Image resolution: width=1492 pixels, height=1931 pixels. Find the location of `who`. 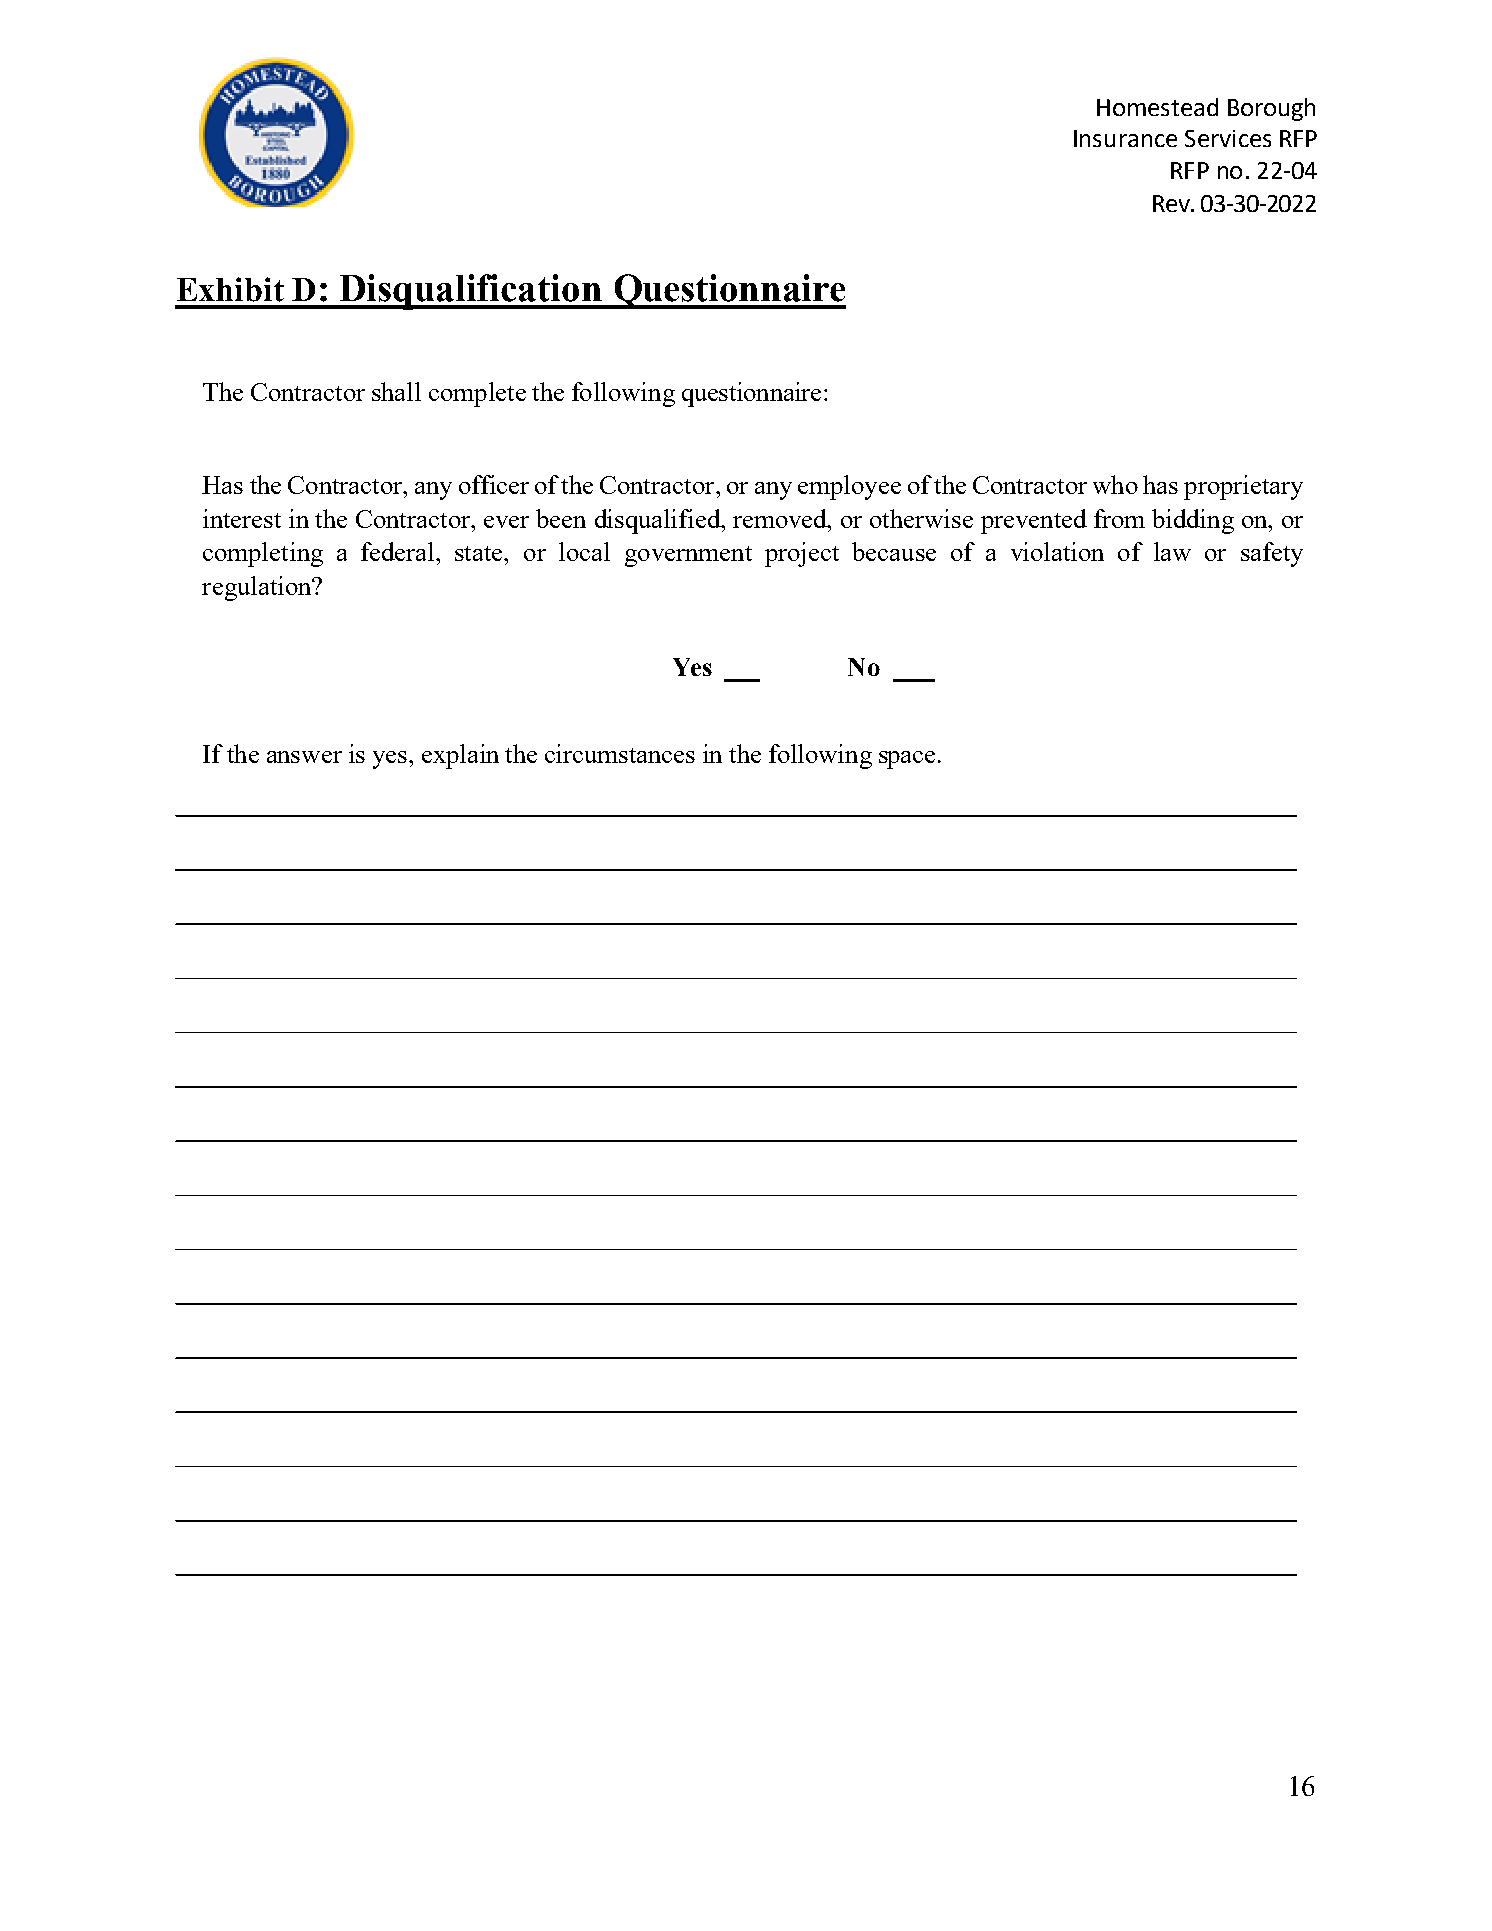

who is located at coordinates (1115, 484).
